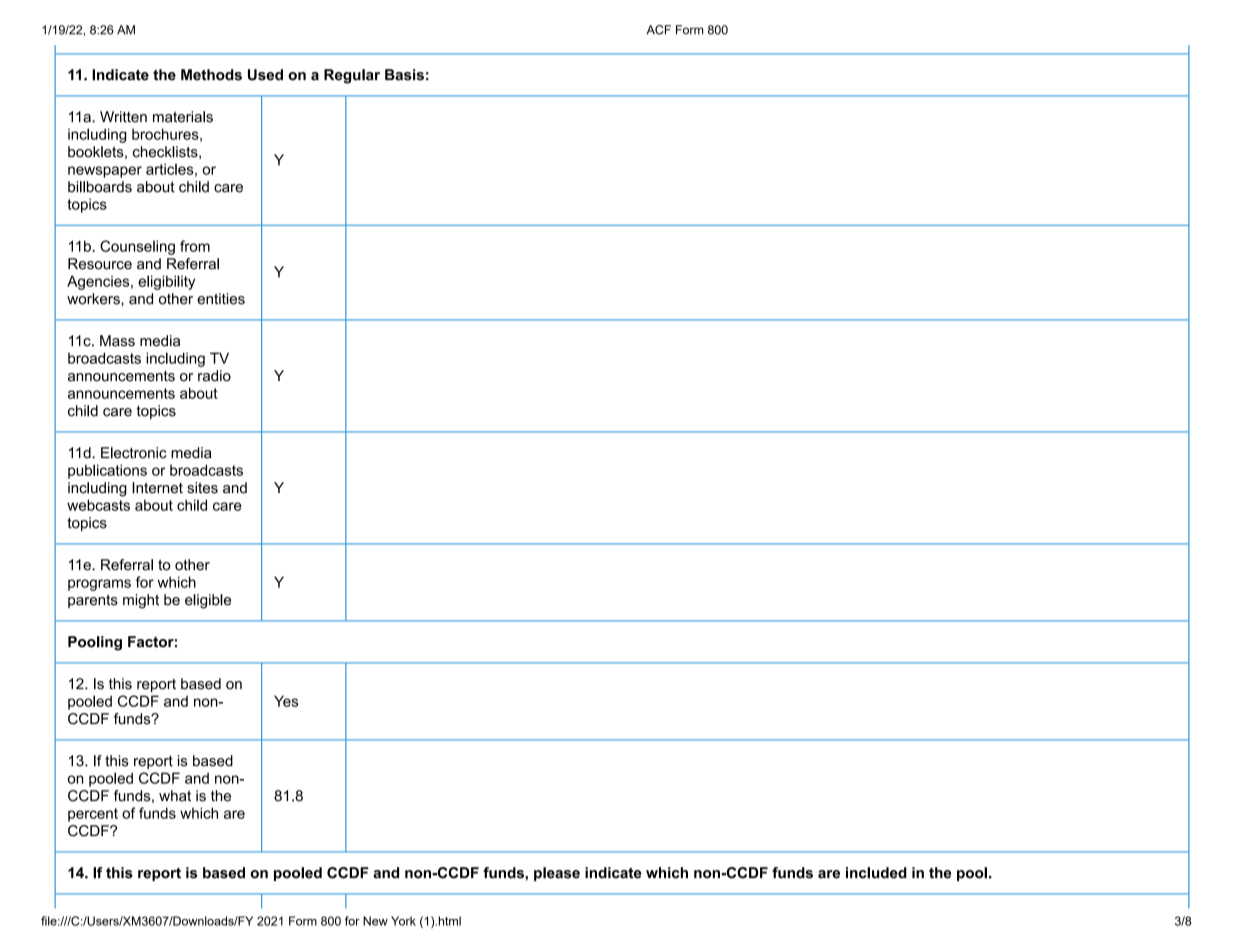 The width and height of the page is (1233, 952). What do you see at coordinates (403, 921) in the page?
I see `York` at bounding box center [403, 921].
